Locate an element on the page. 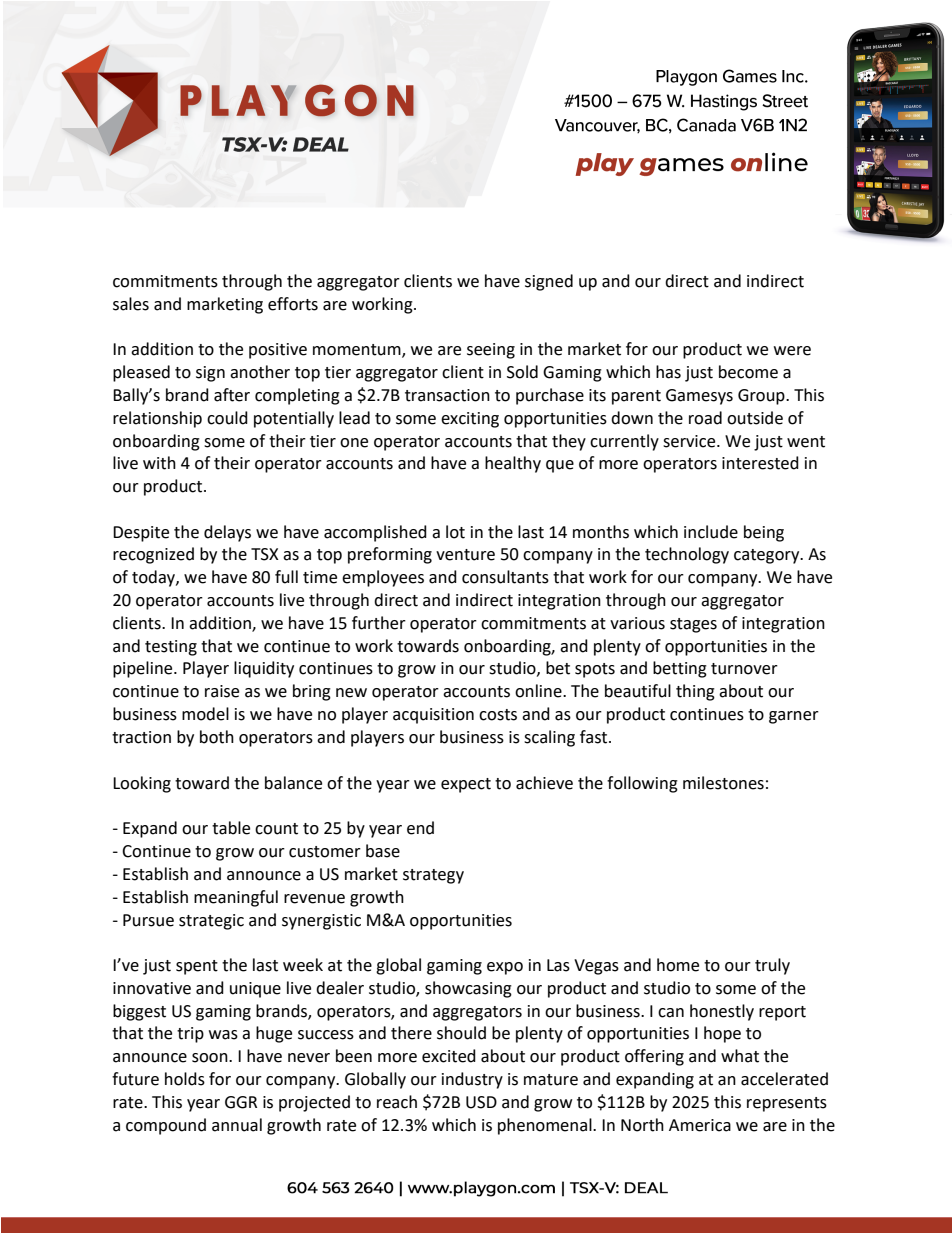 This document has height=1233, width=952. positive is located at coordinates (278, 351).
